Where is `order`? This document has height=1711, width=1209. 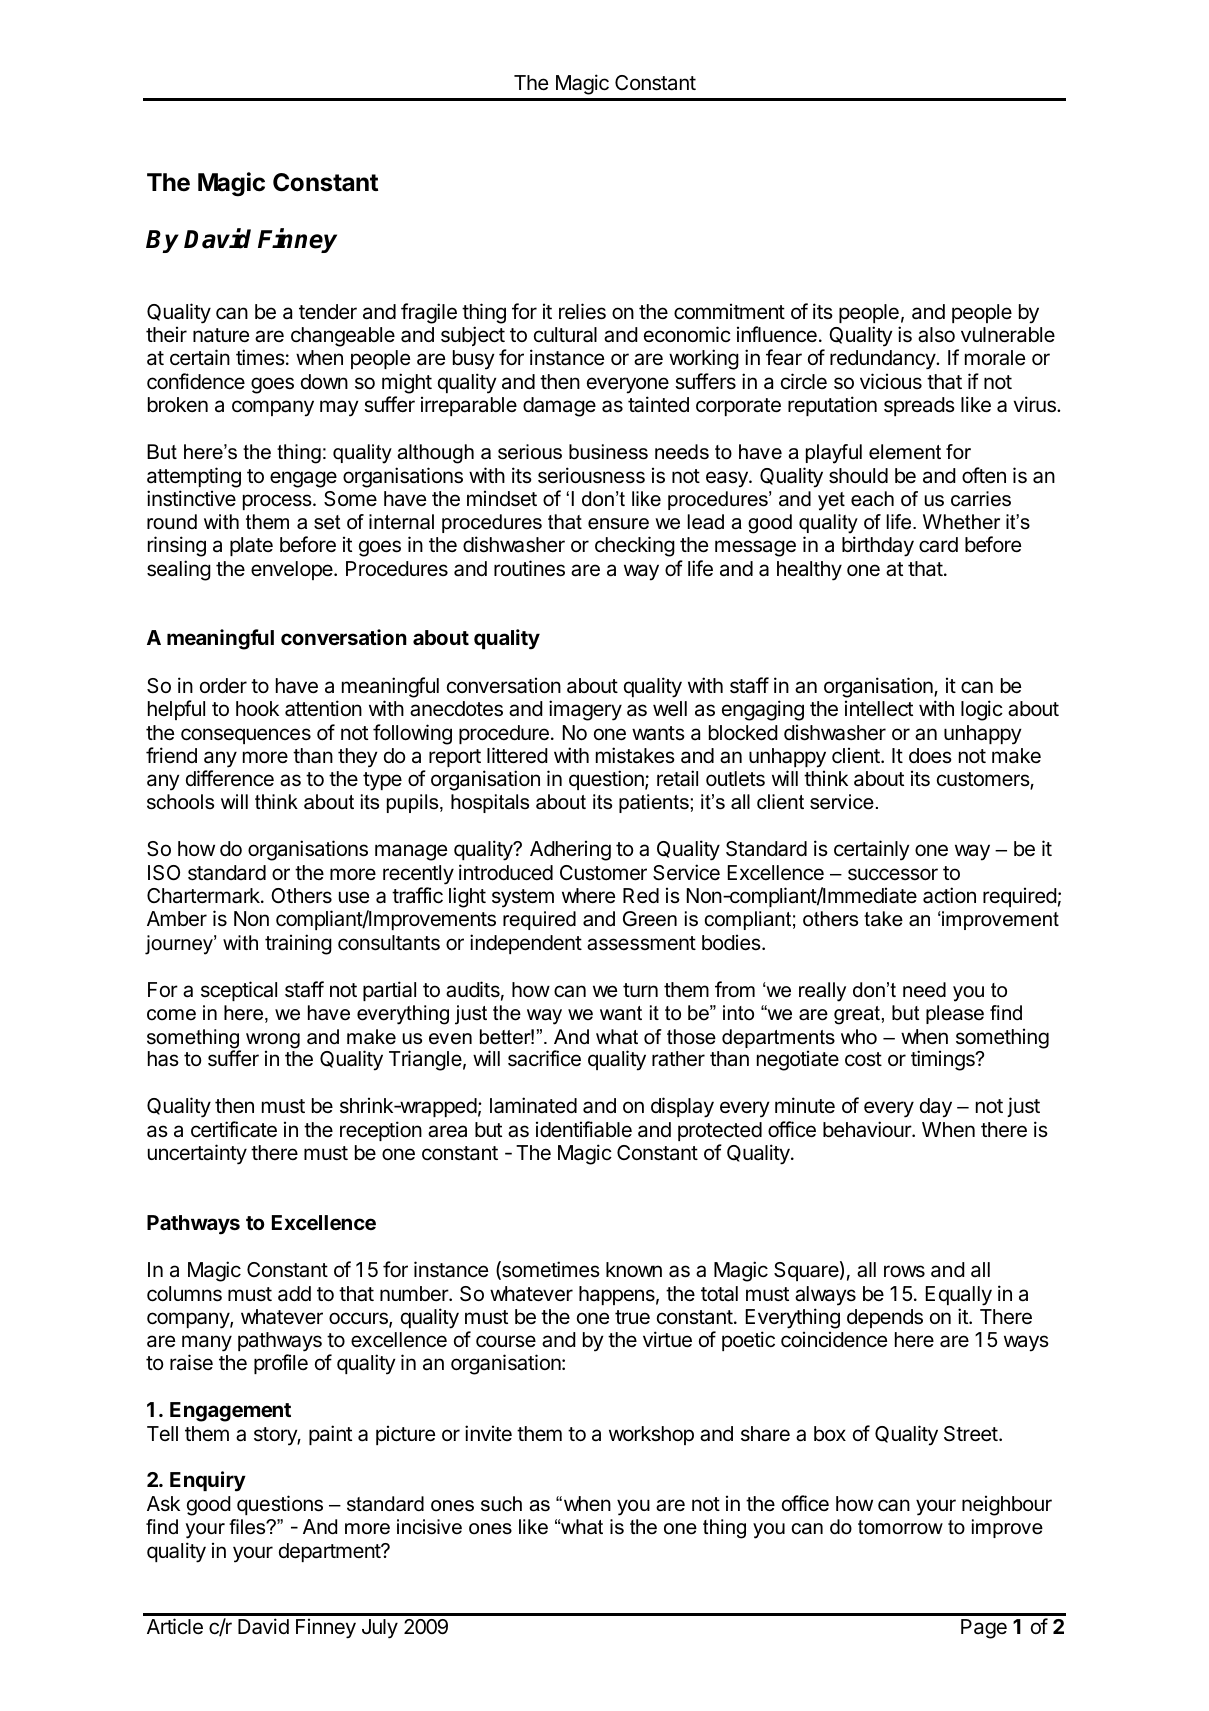 order is located at coordinates (223, 686).
